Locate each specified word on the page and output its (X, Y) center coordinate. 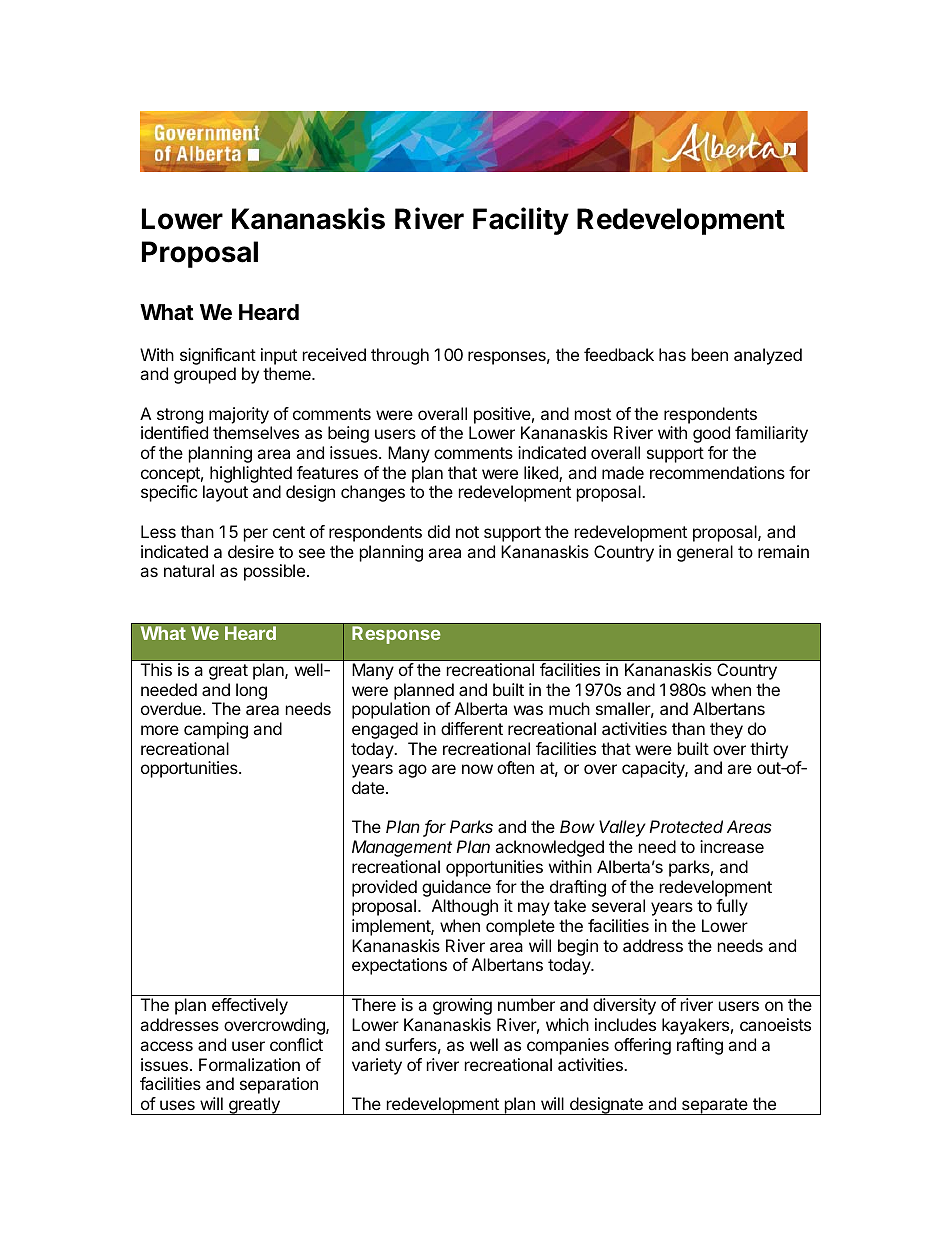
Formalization (249, 1064)
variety (377, 1066)
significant (218, 356)
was (528, 710)
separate (715, 1106)
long (251, 691)
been (710, 354)
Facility (521, 221)
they (726, 730)
